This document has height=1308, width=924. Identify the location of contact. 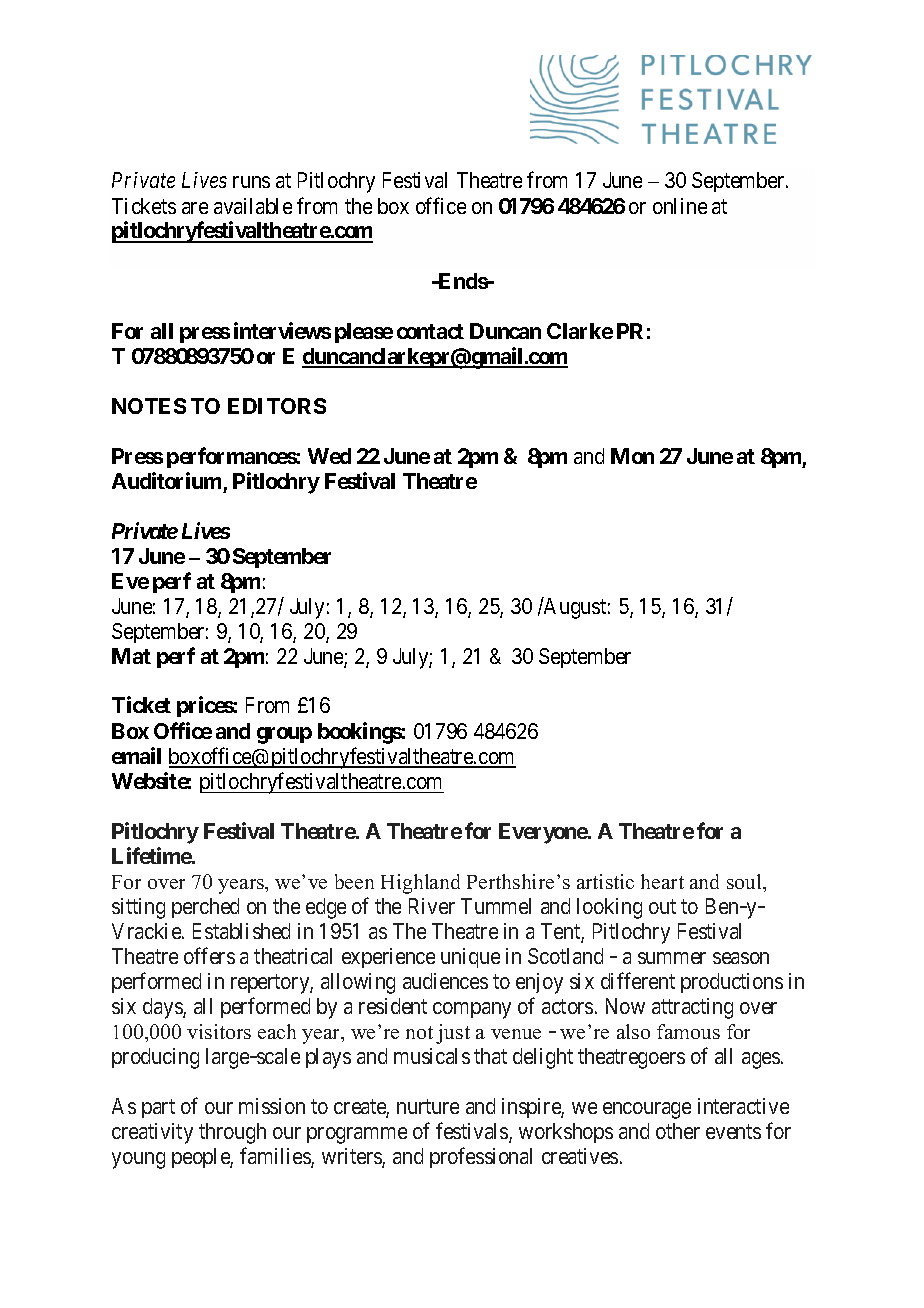
(430, 331).
